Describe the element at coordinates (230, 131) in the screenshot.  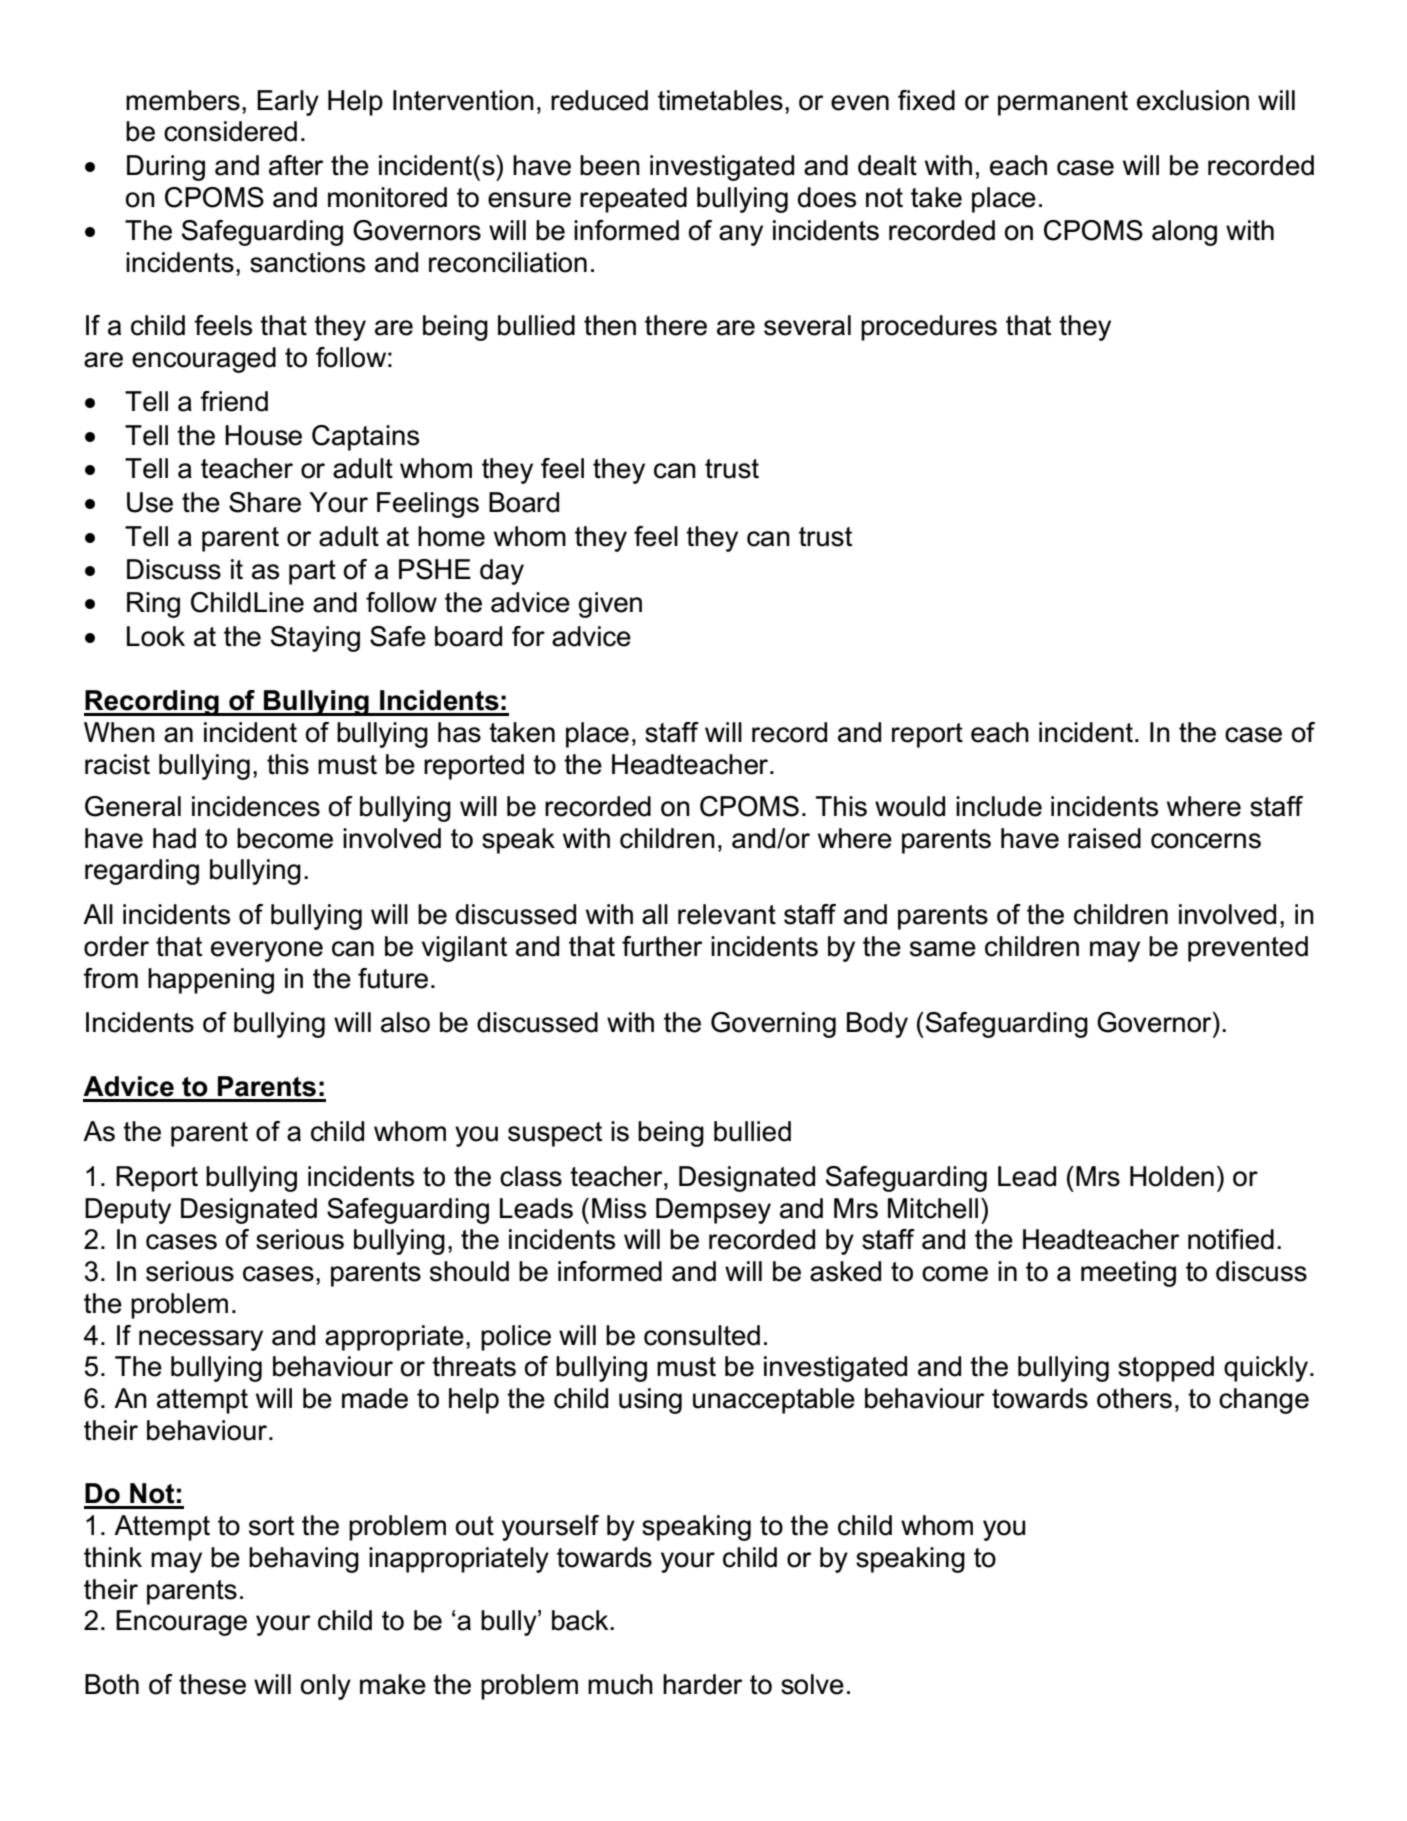
I see `considered` at that location.
